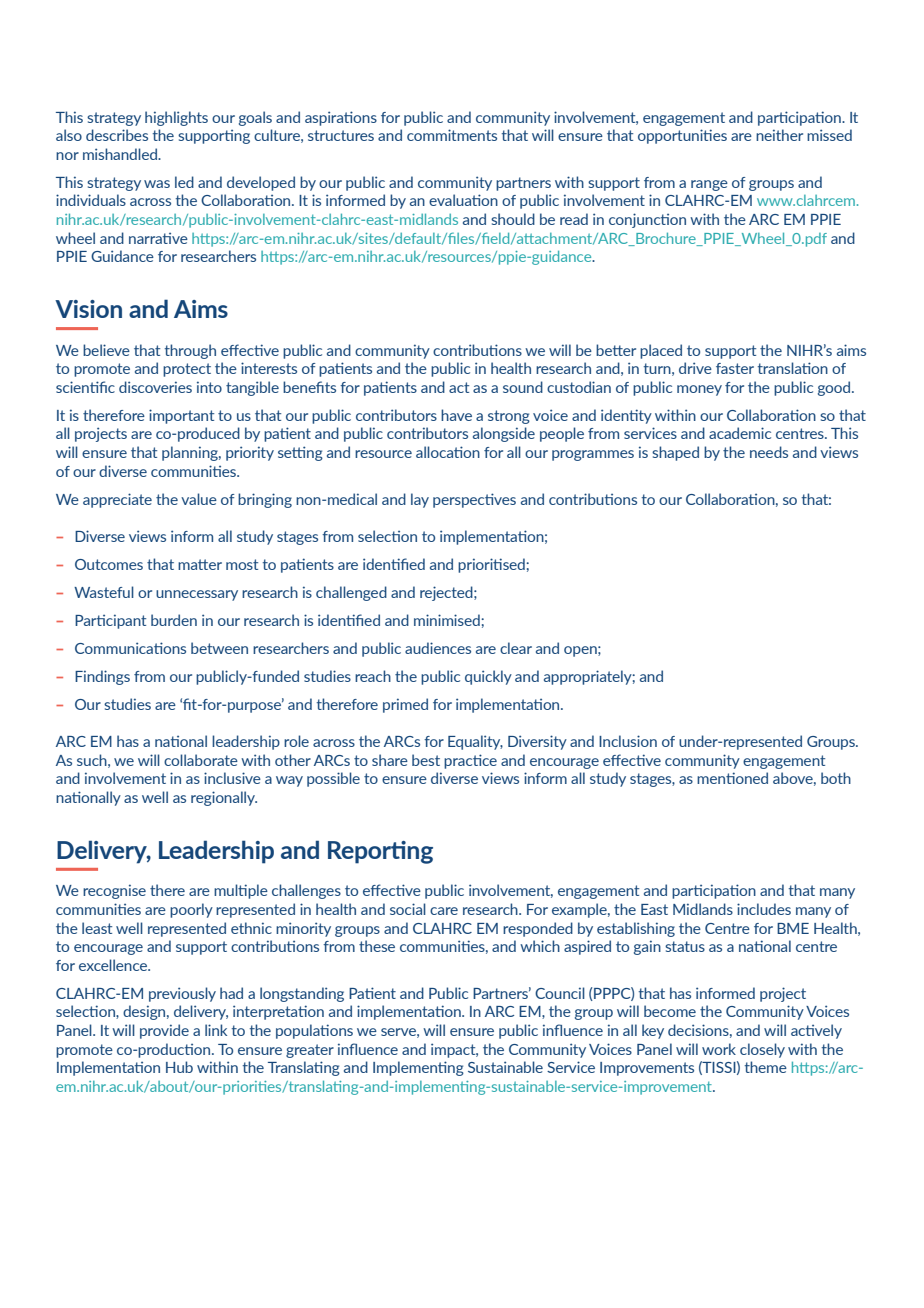 The image size is (924, 1308). Describe the element at coordinates (740, 433) in the image. I see `academic` at that location.
